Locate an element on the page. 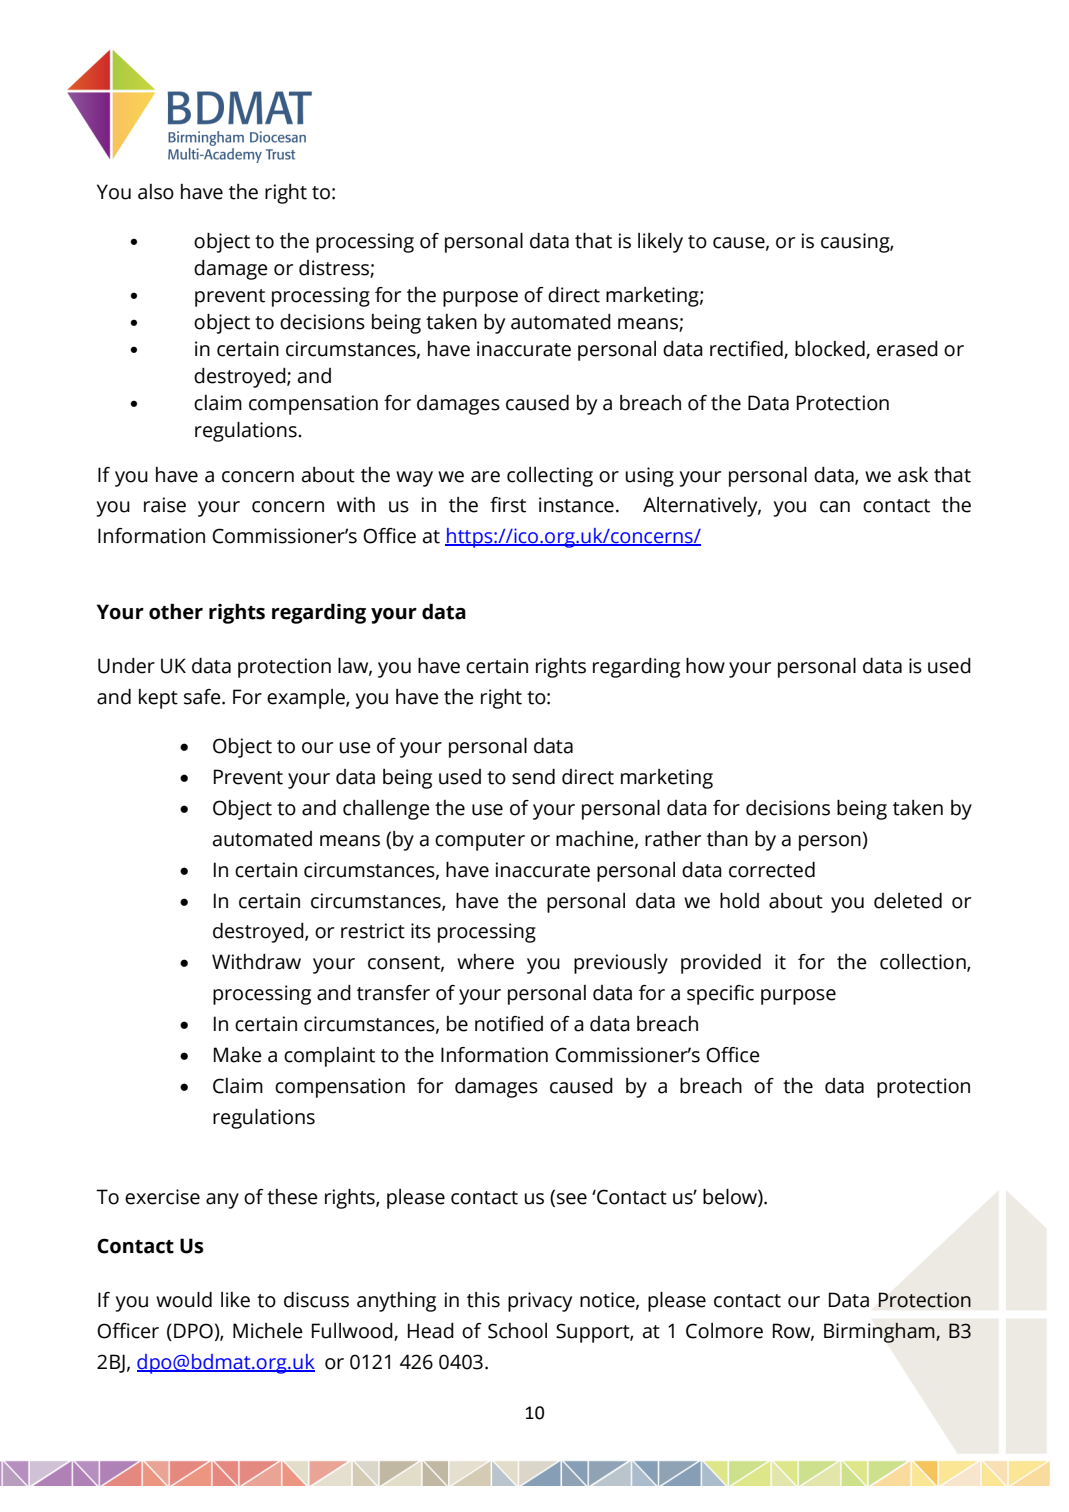  notified is located at coordinates (509, 1024).
